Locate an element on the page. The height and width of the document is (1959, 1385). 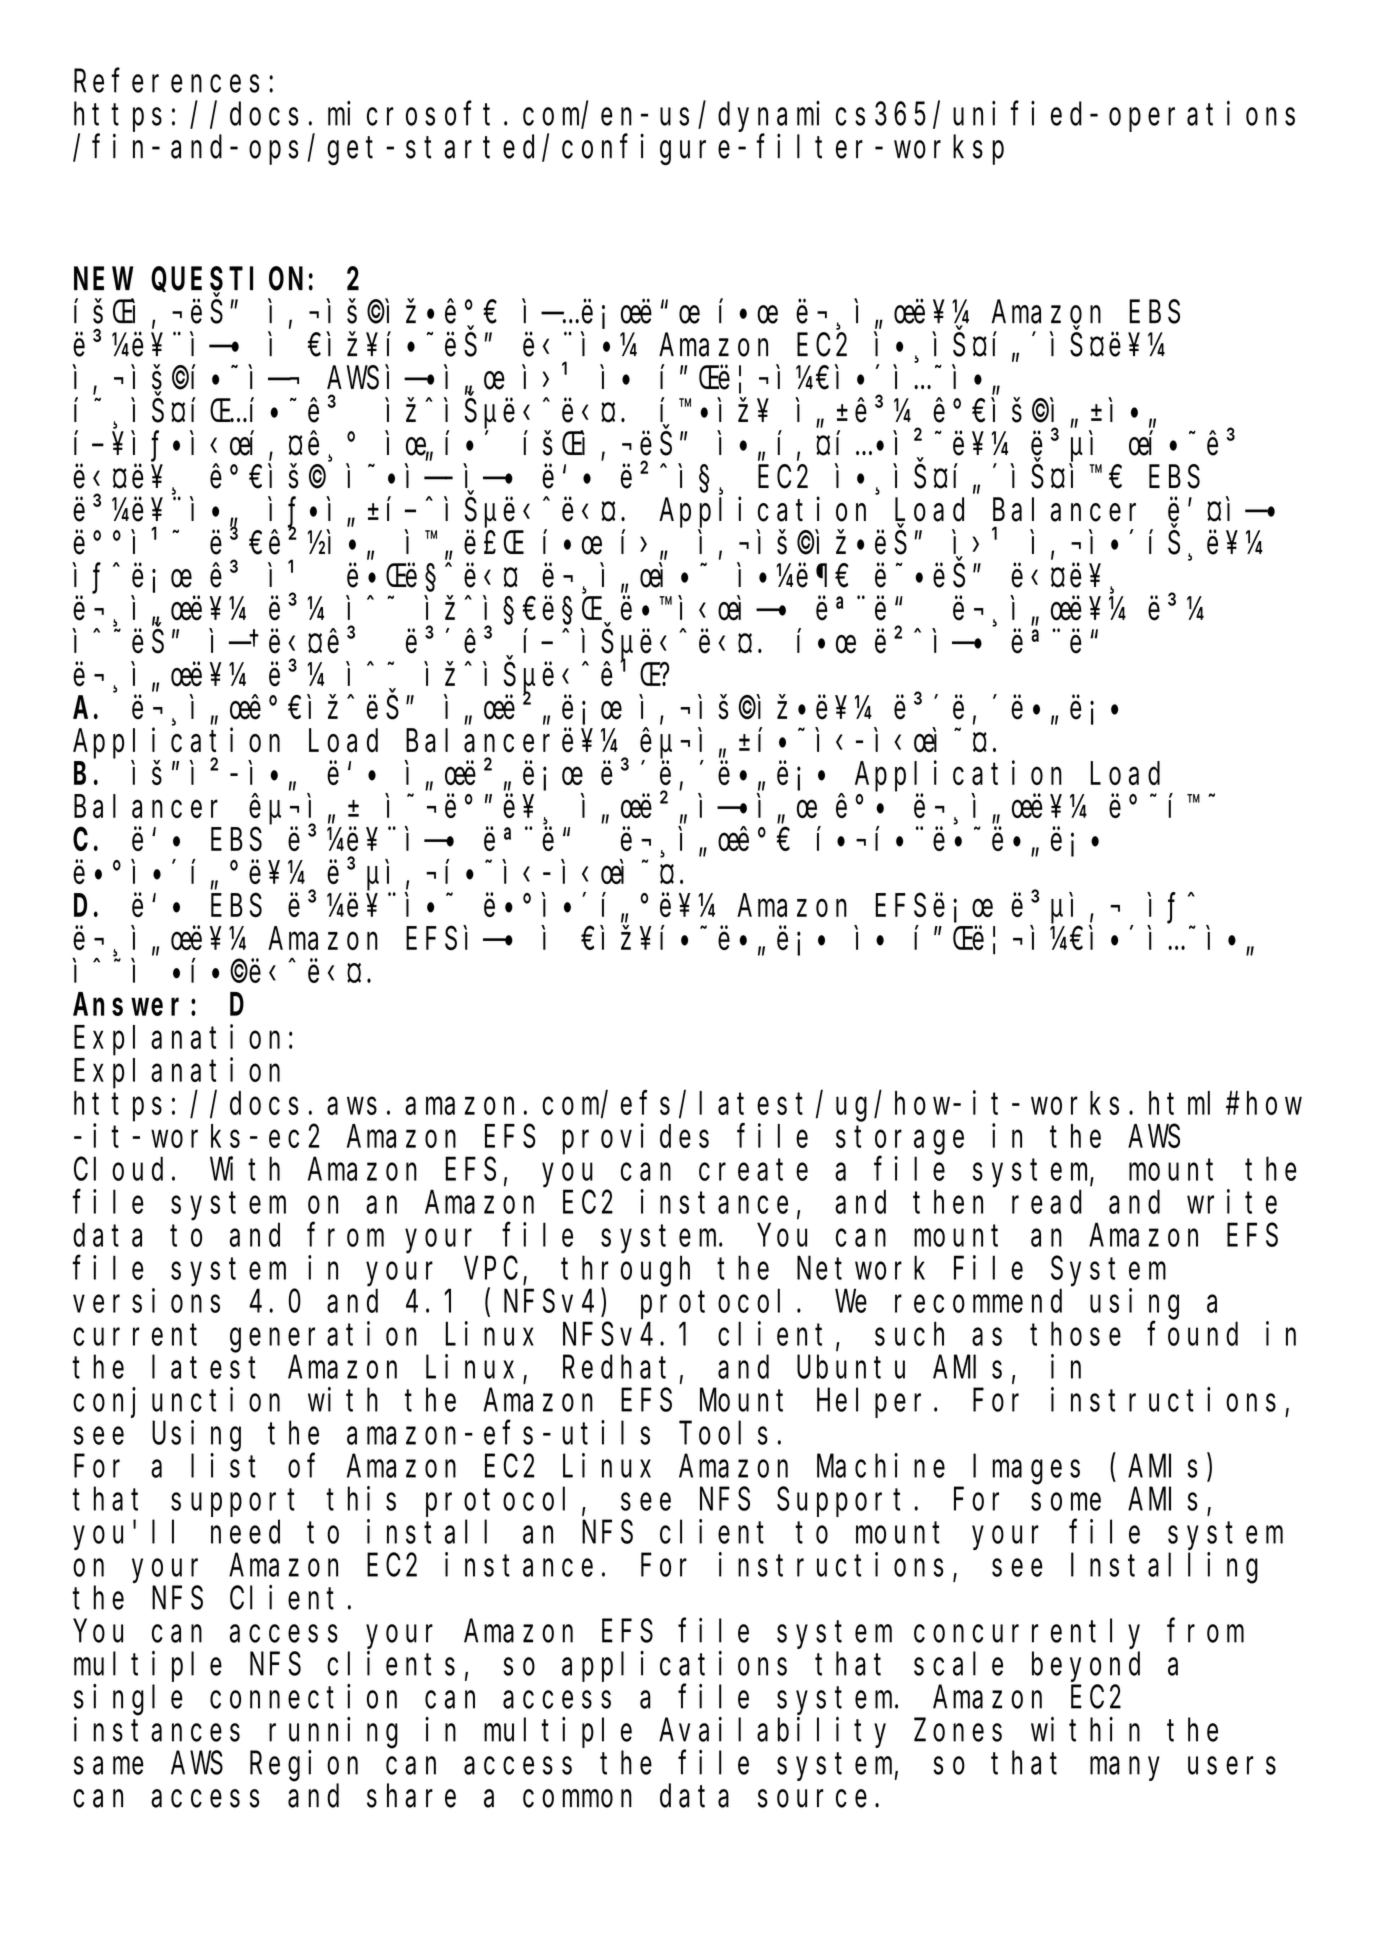
Region is located at coordinates (304, 1766).
